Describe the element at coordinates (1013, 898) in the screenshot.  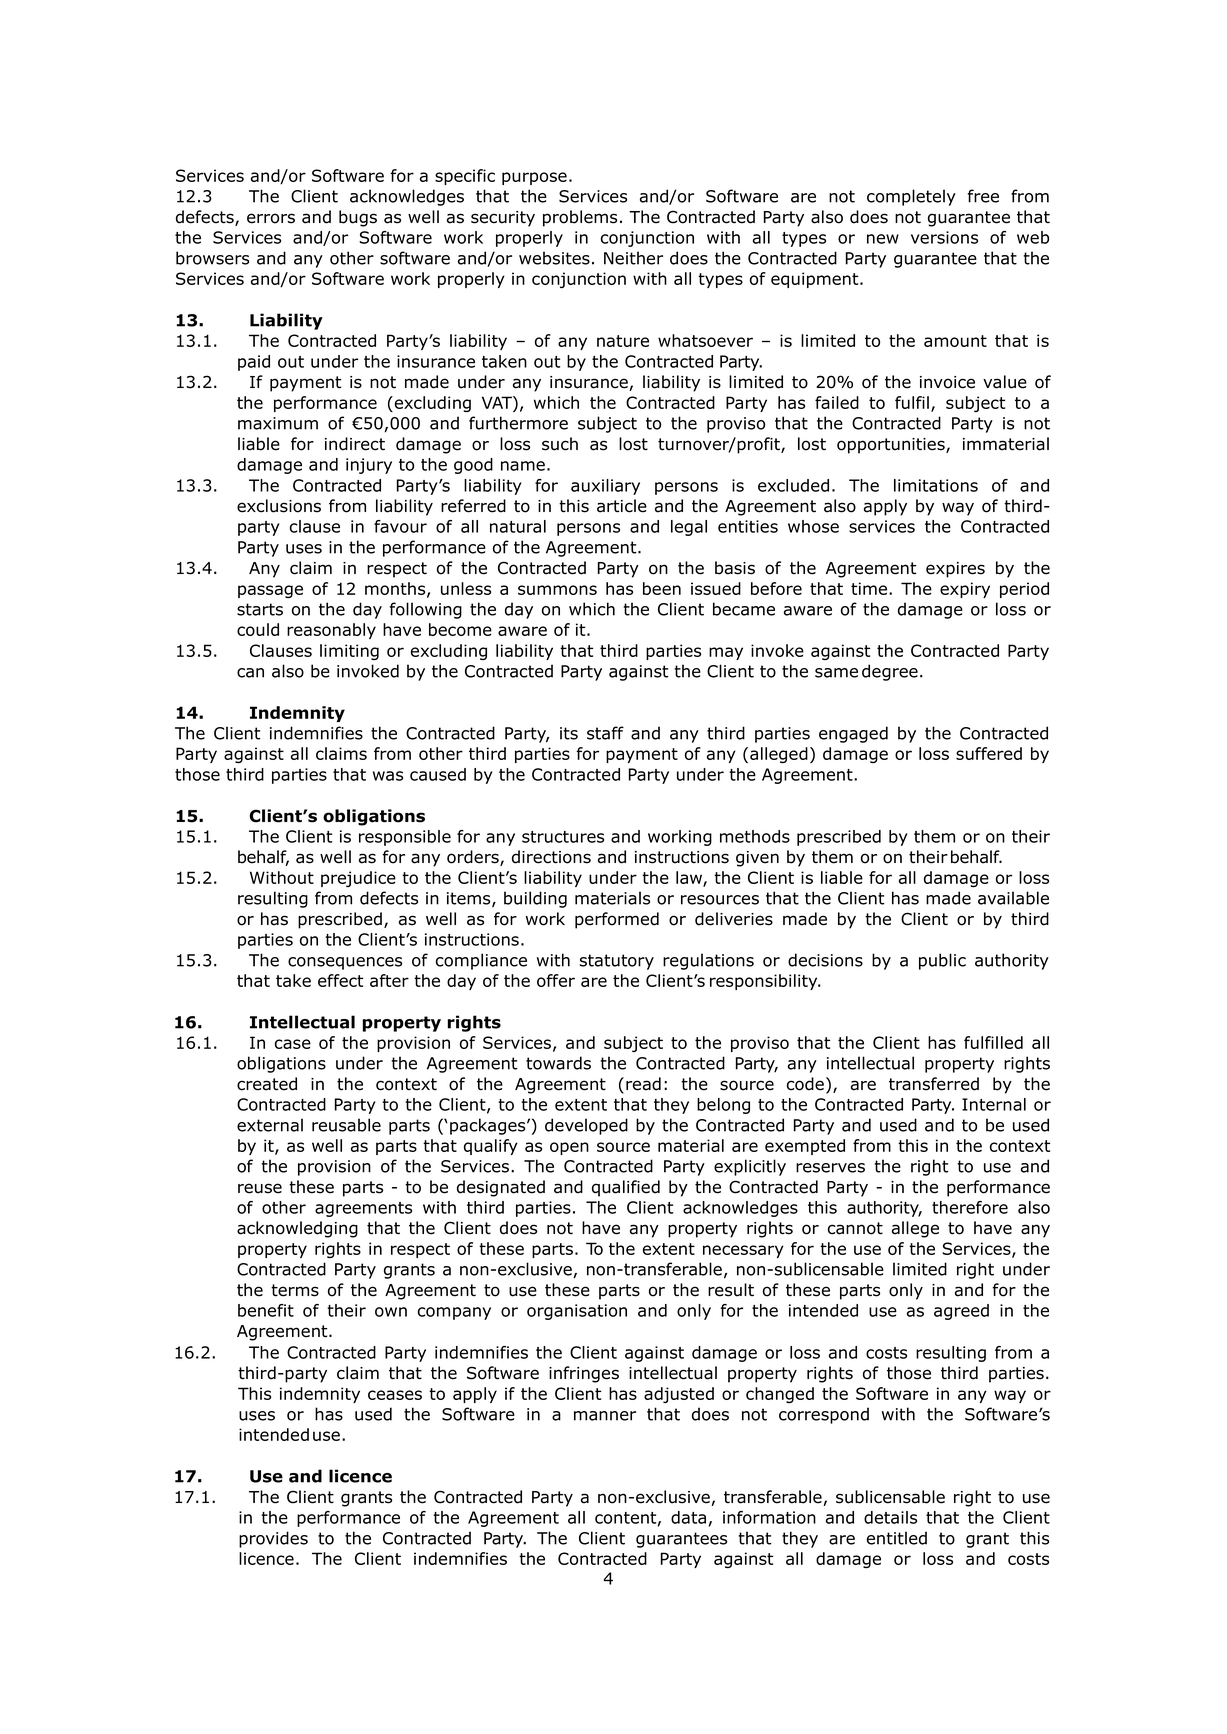
I see `available` at that location.
